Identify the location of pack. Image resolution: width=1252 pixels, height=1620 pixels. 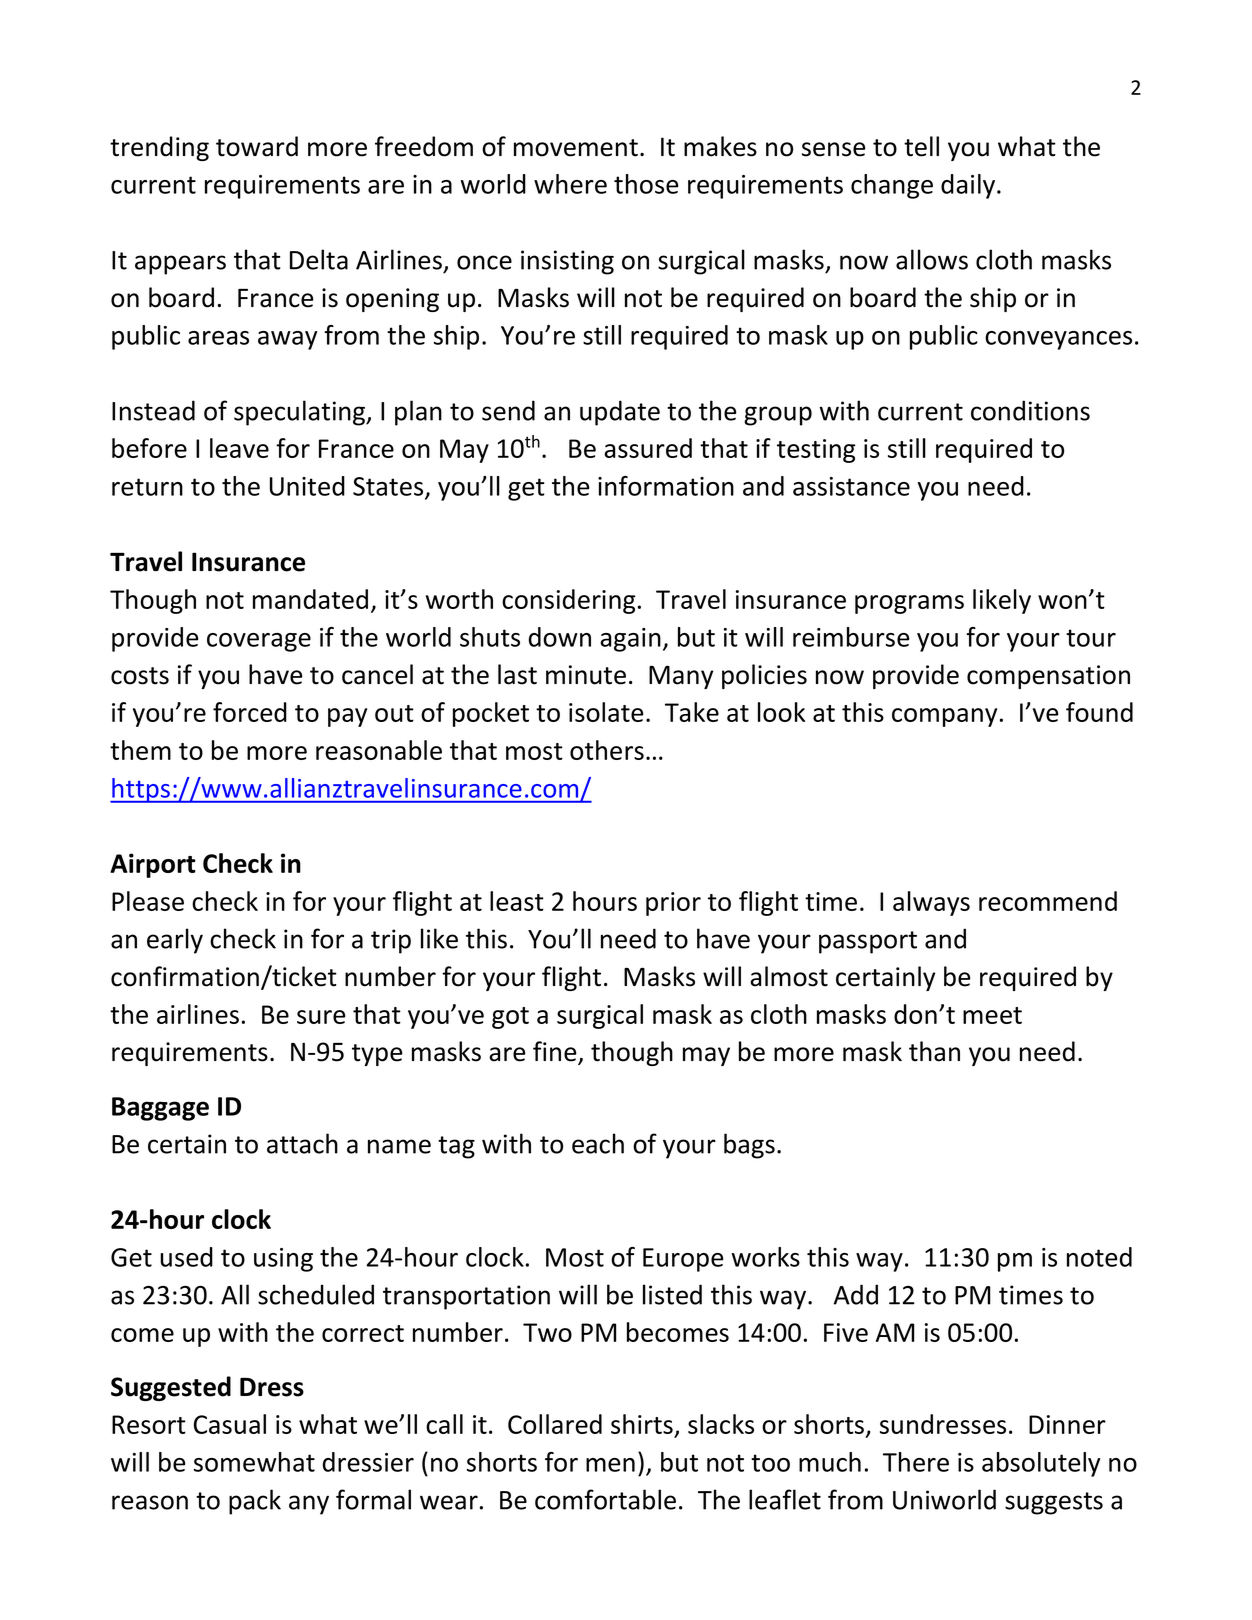
(255, 1502).
